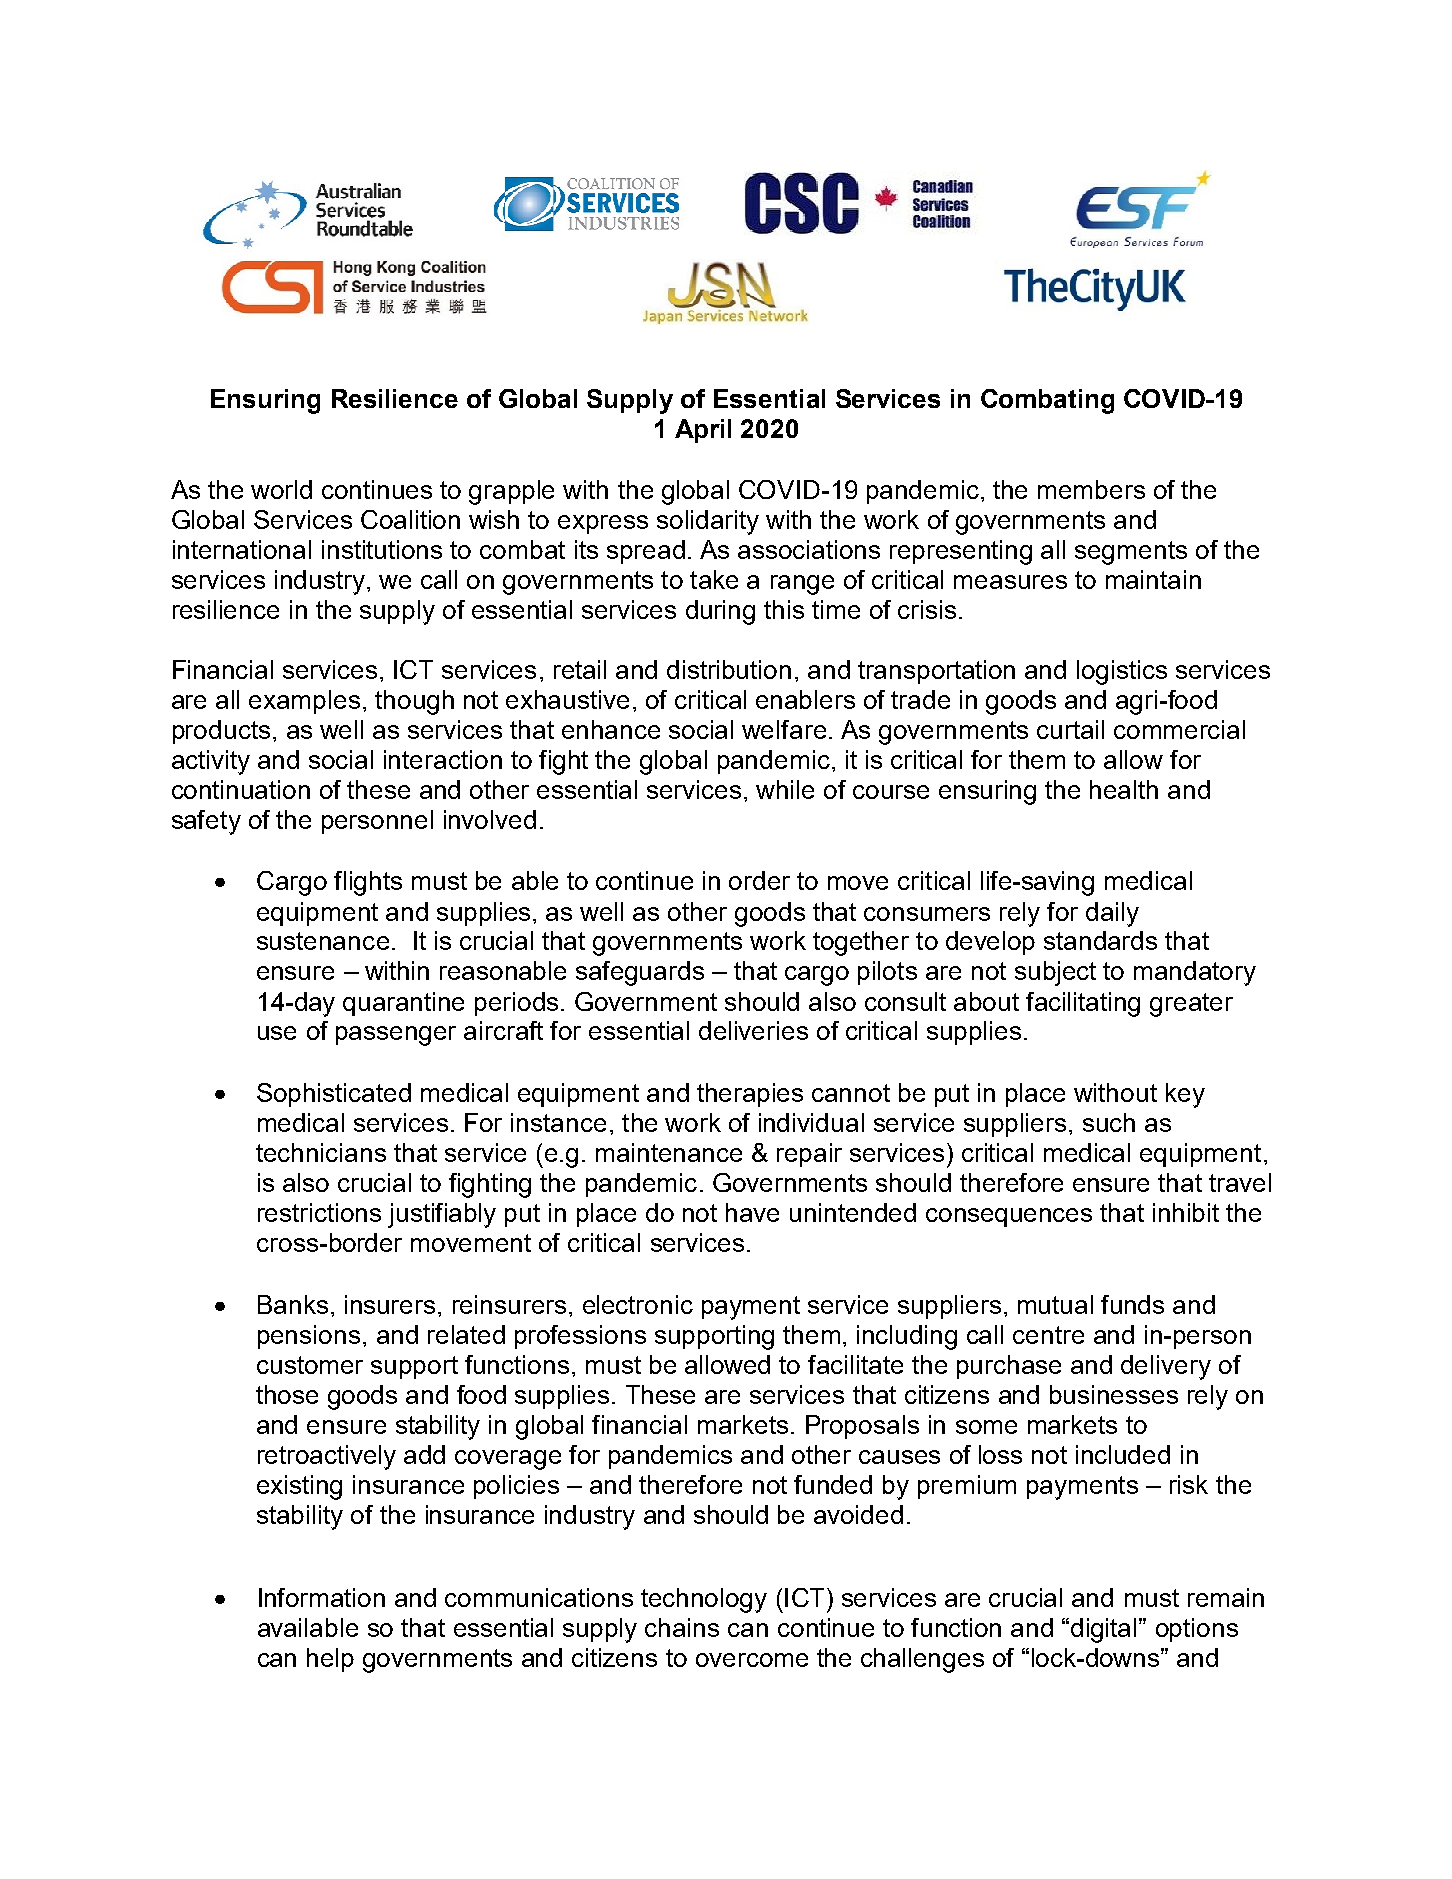 This image has height=1879, width=1452. Describe the element at coordinates (396, 1036) in the image. I see `passenger` at that location.
